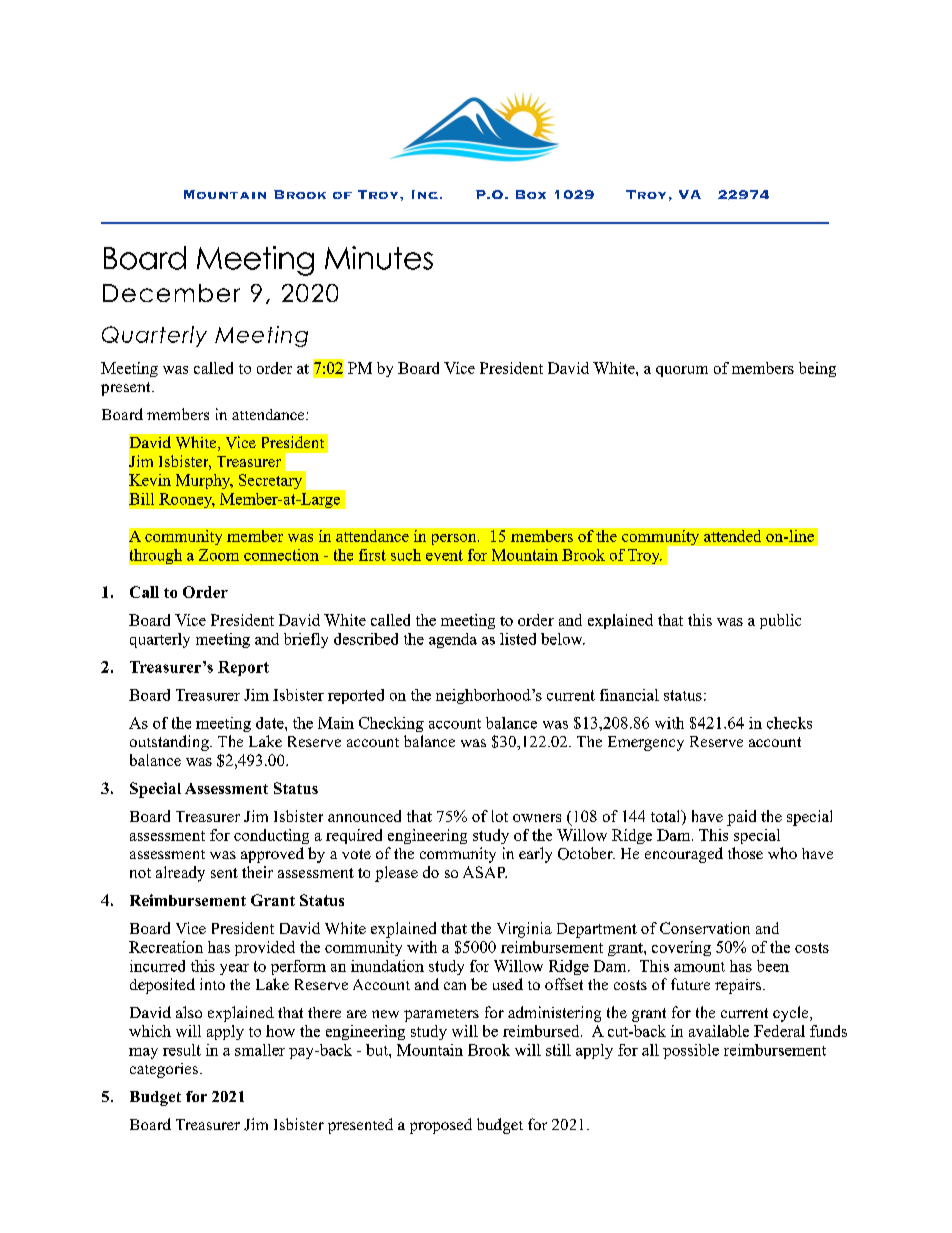  Describe the element at coordinates (500, 816) in the document. I see `lot` at that location.
